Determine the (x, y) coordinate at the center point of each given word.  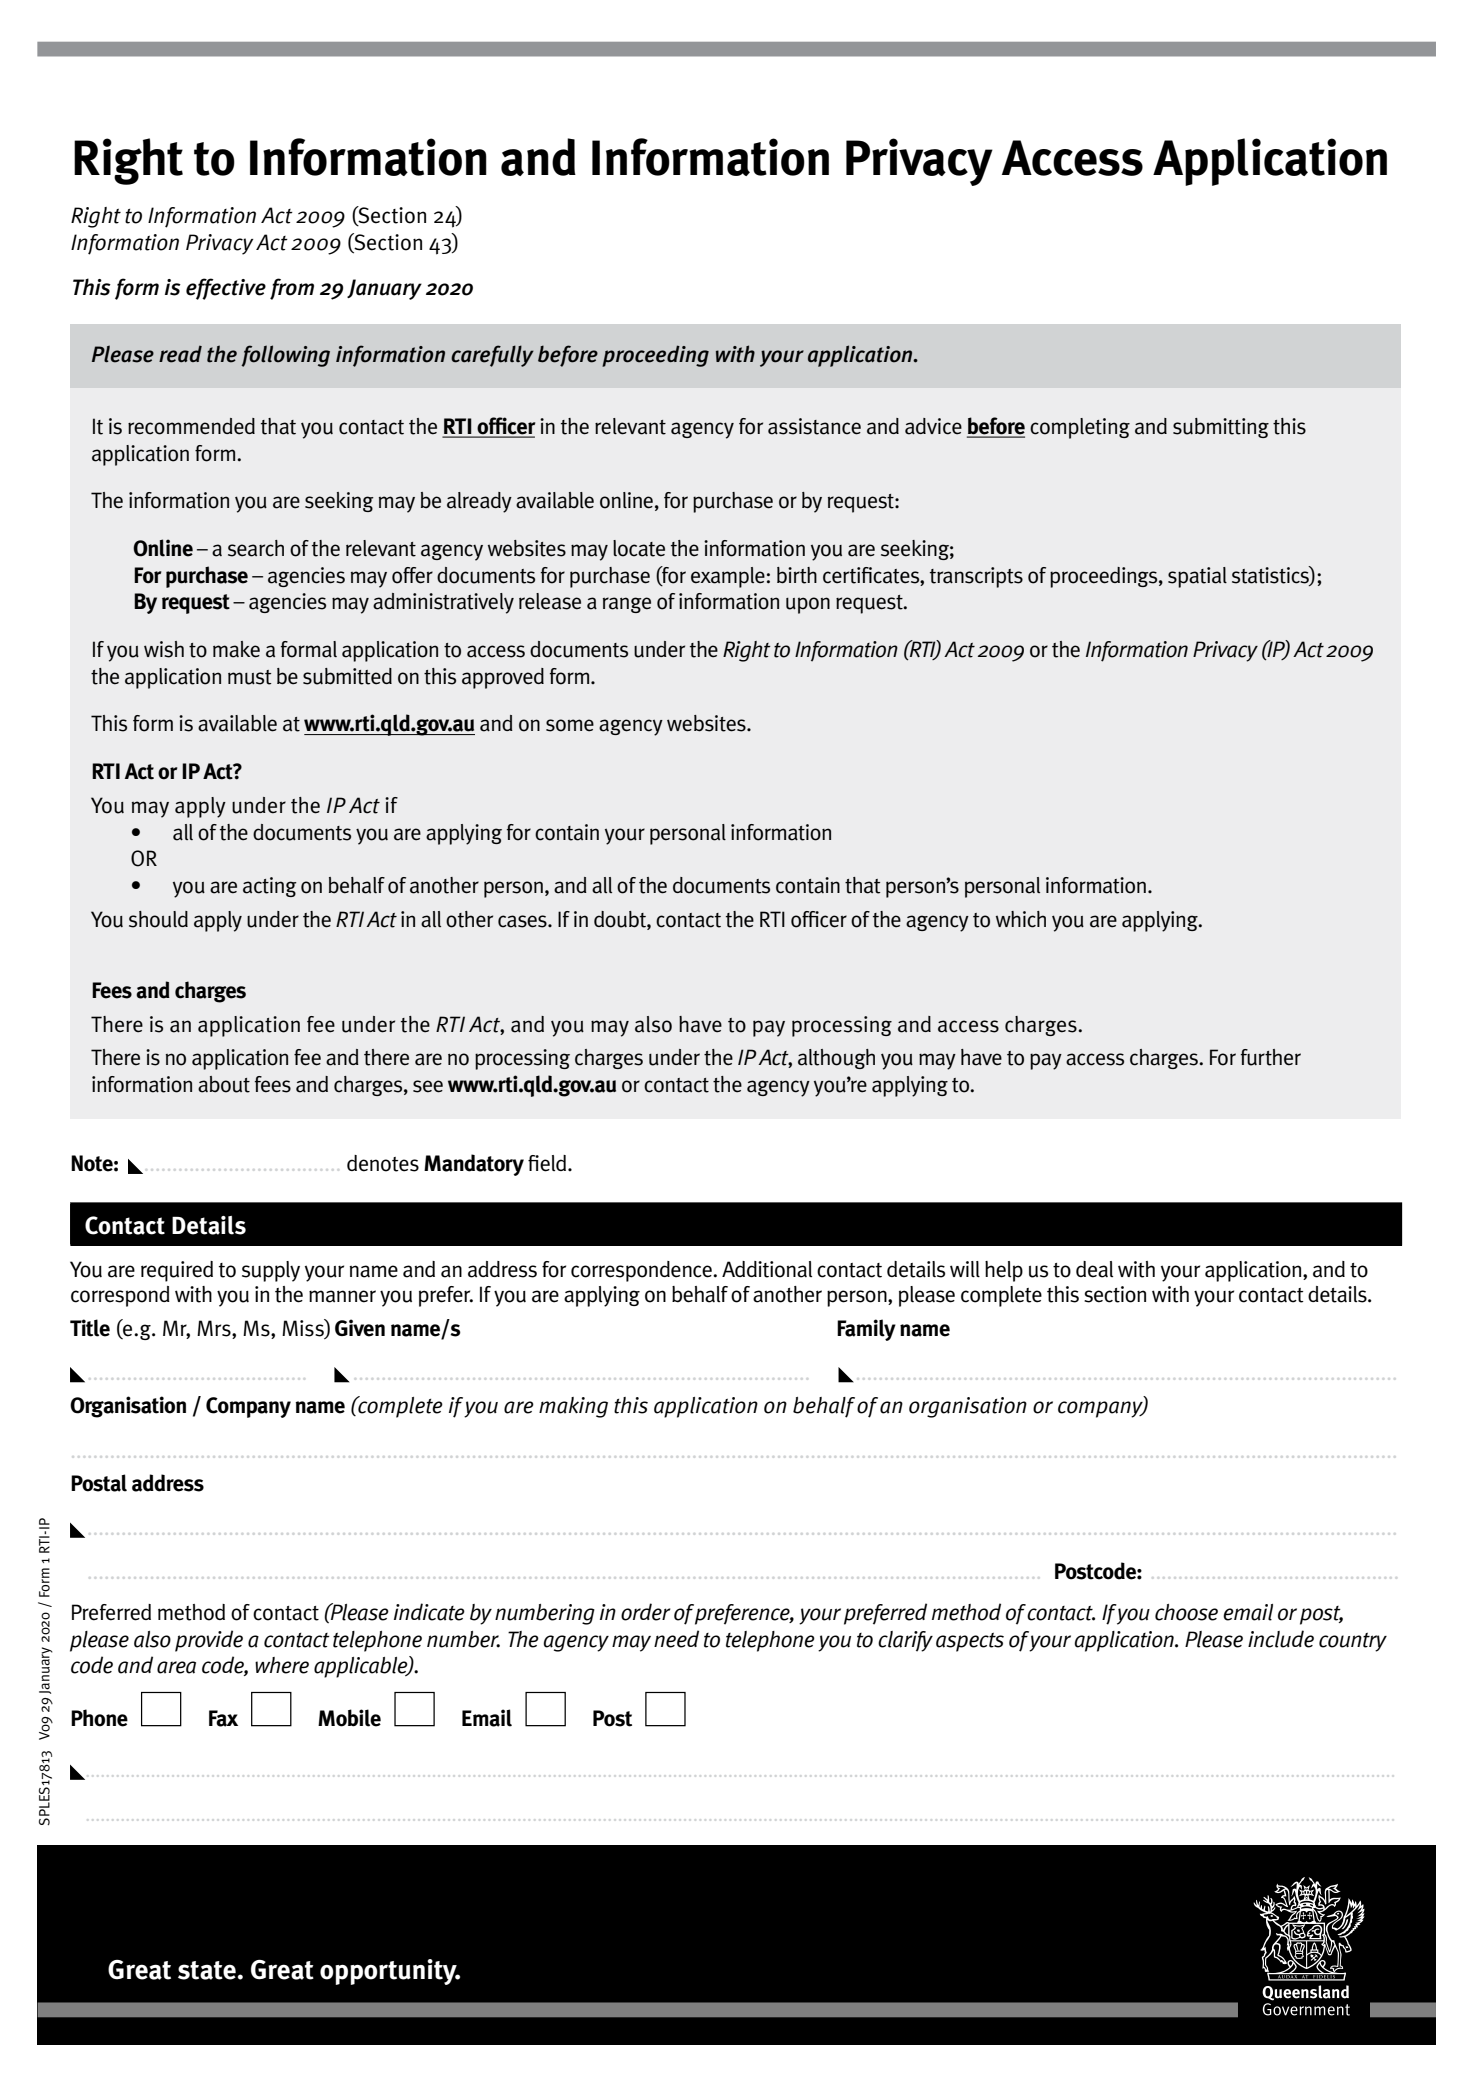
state (207, 1970)
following (285, 356)
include (1281, 1639)
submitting (1221, 428)
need (676, 1639)
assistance (814, 426)
